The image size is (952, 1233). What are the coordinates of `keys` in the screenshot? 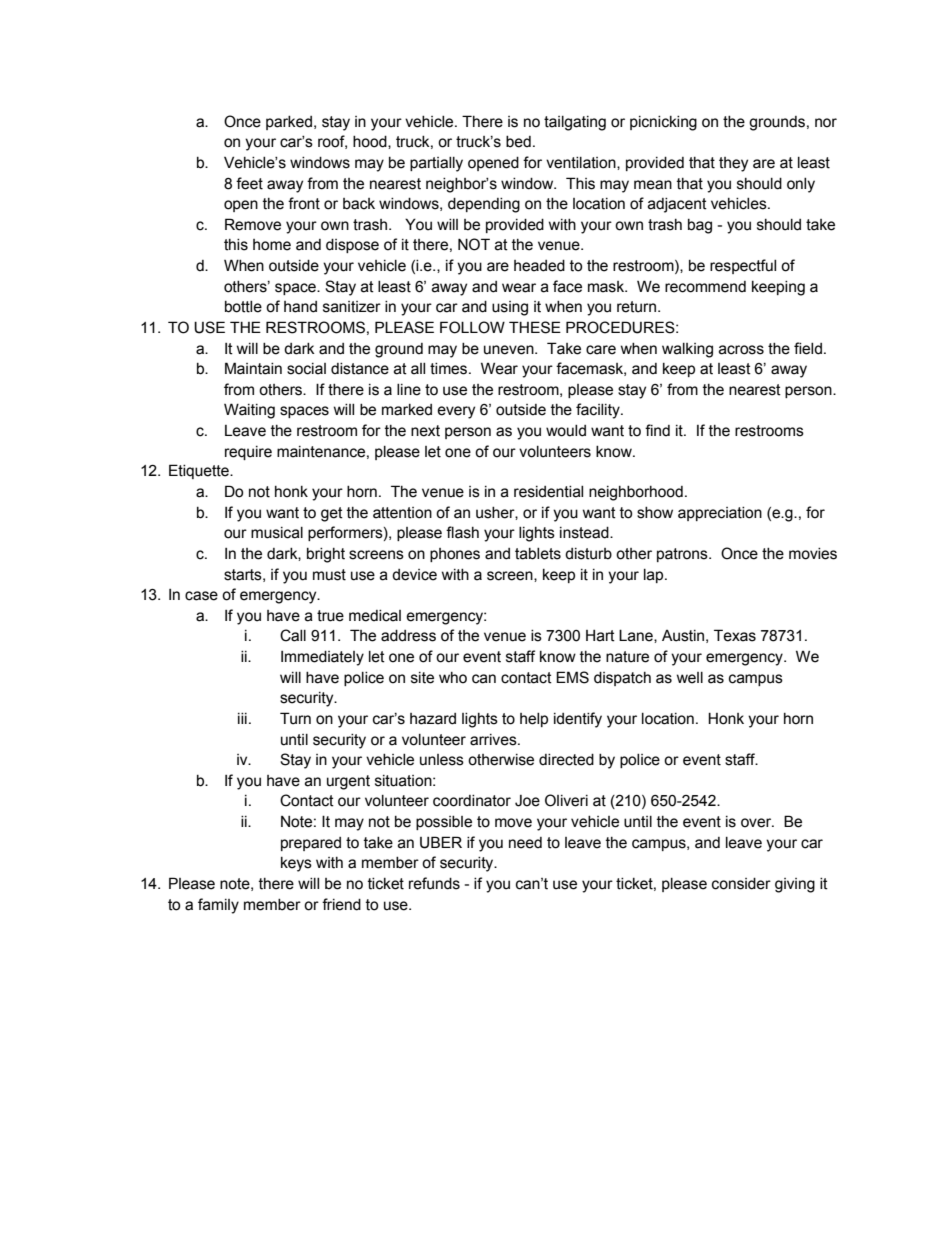 It's located at (296, 864).
